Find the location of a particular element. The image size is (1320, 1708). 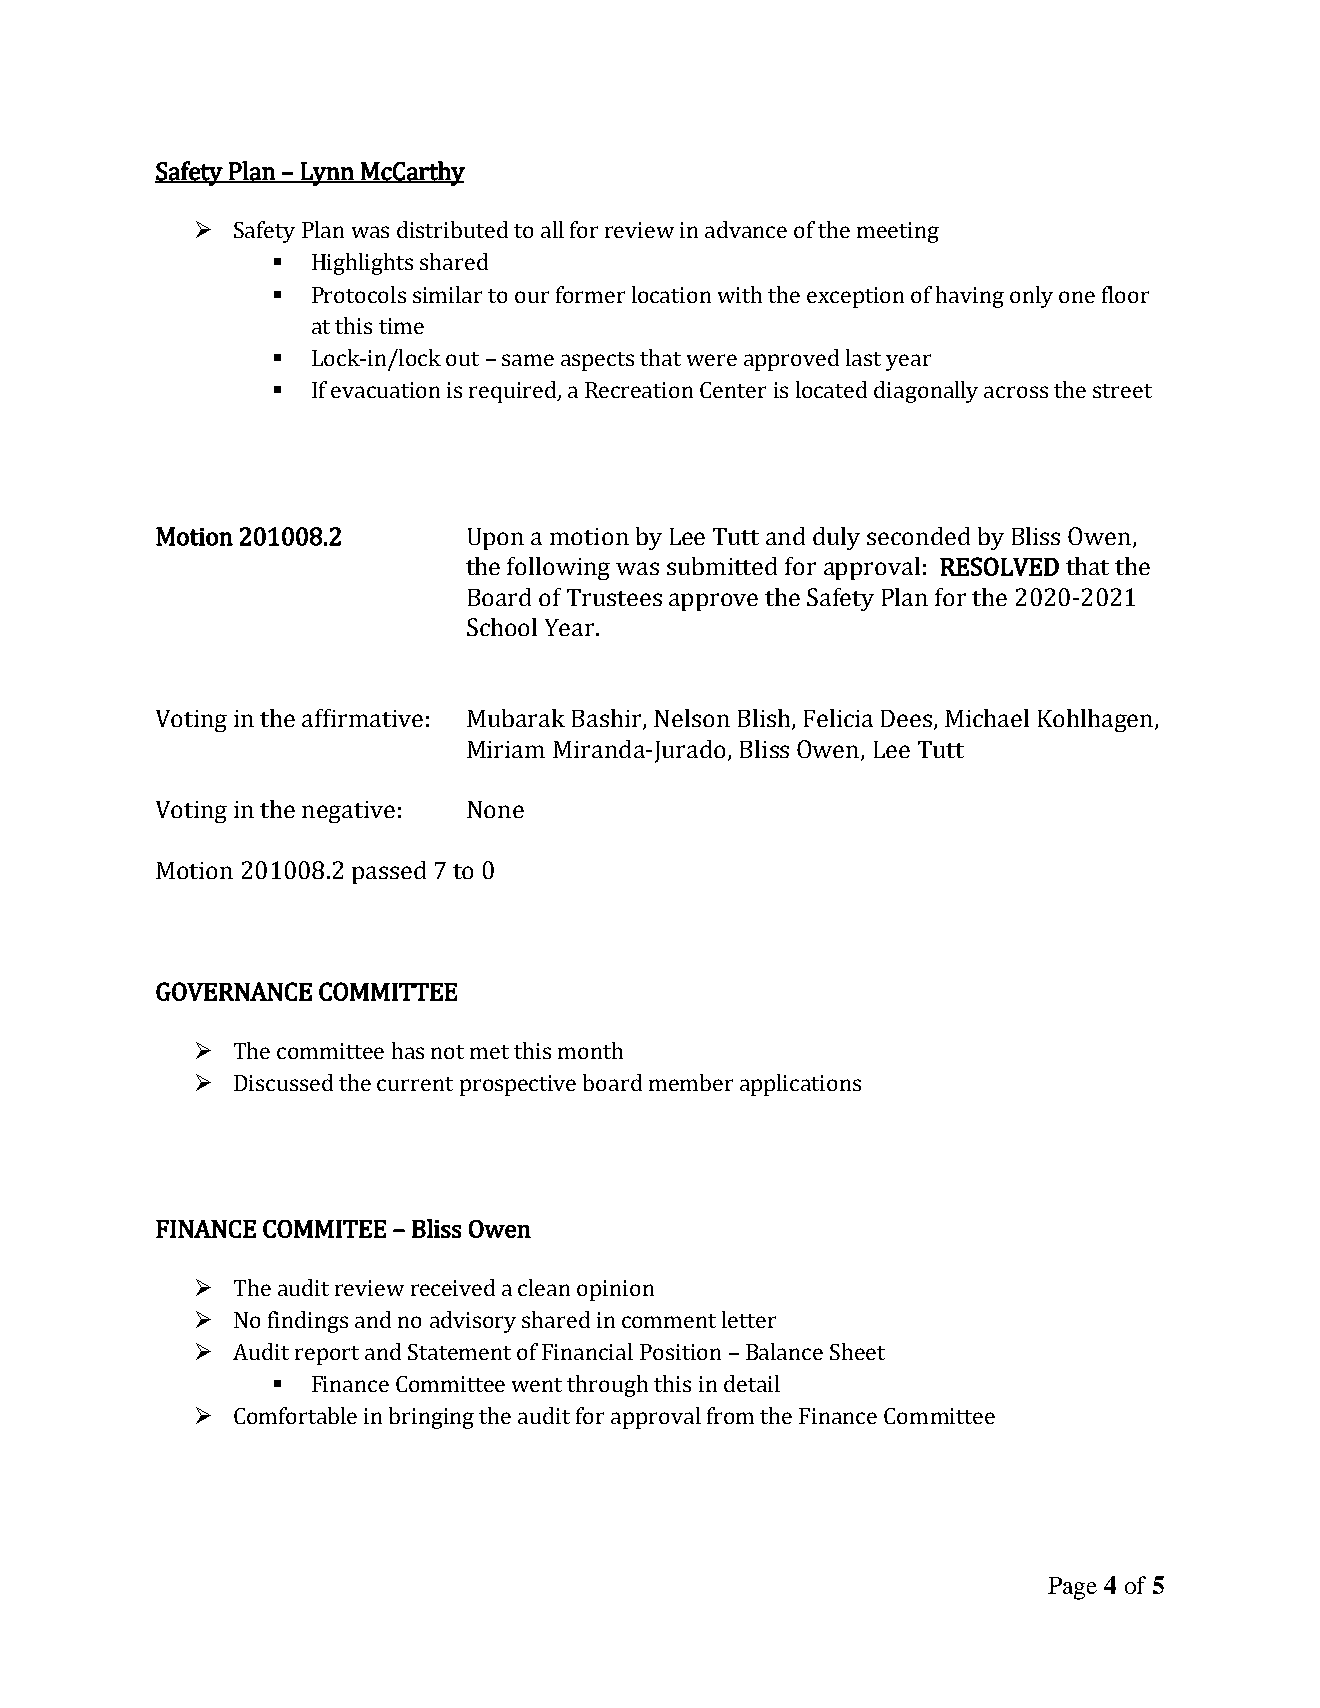

Lynn is located at coordinates (327, 174).
